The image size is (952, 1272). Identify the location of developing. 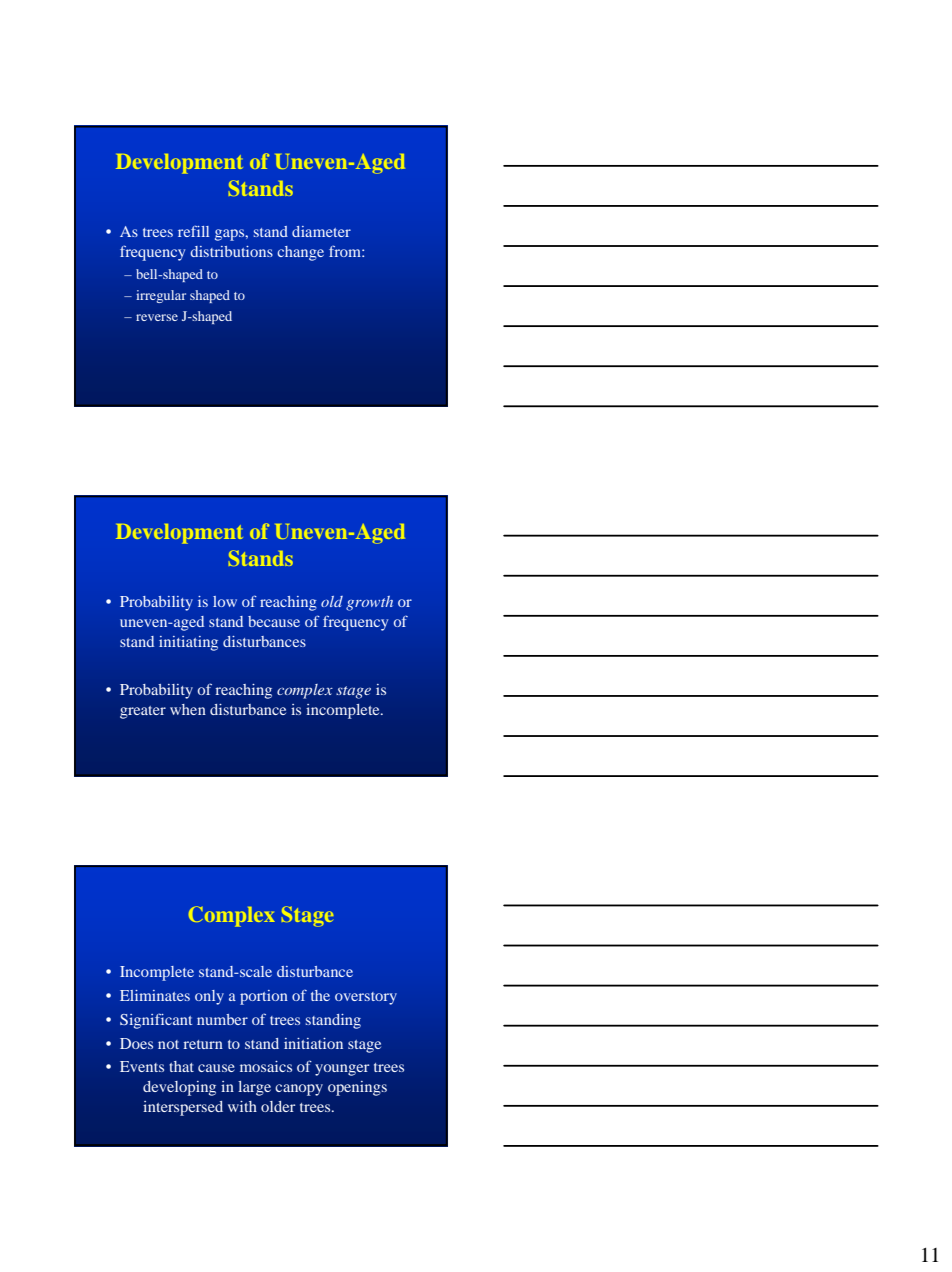
(179, 1088).
